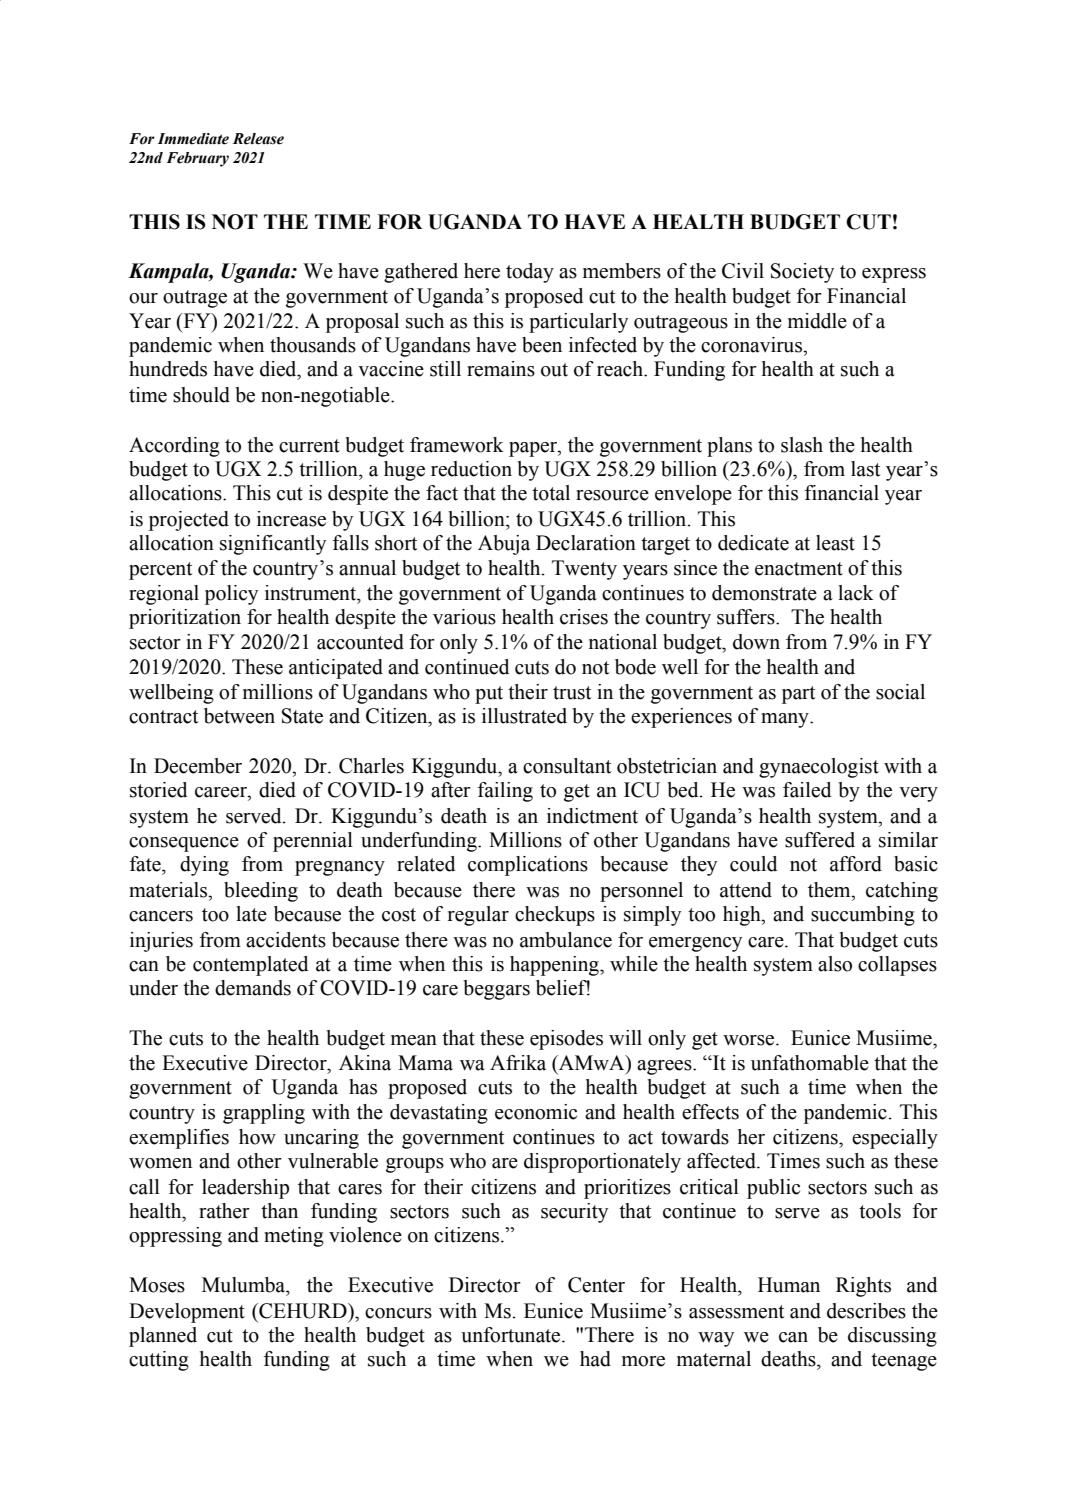  I want to click on afford, so click(856, 864).
